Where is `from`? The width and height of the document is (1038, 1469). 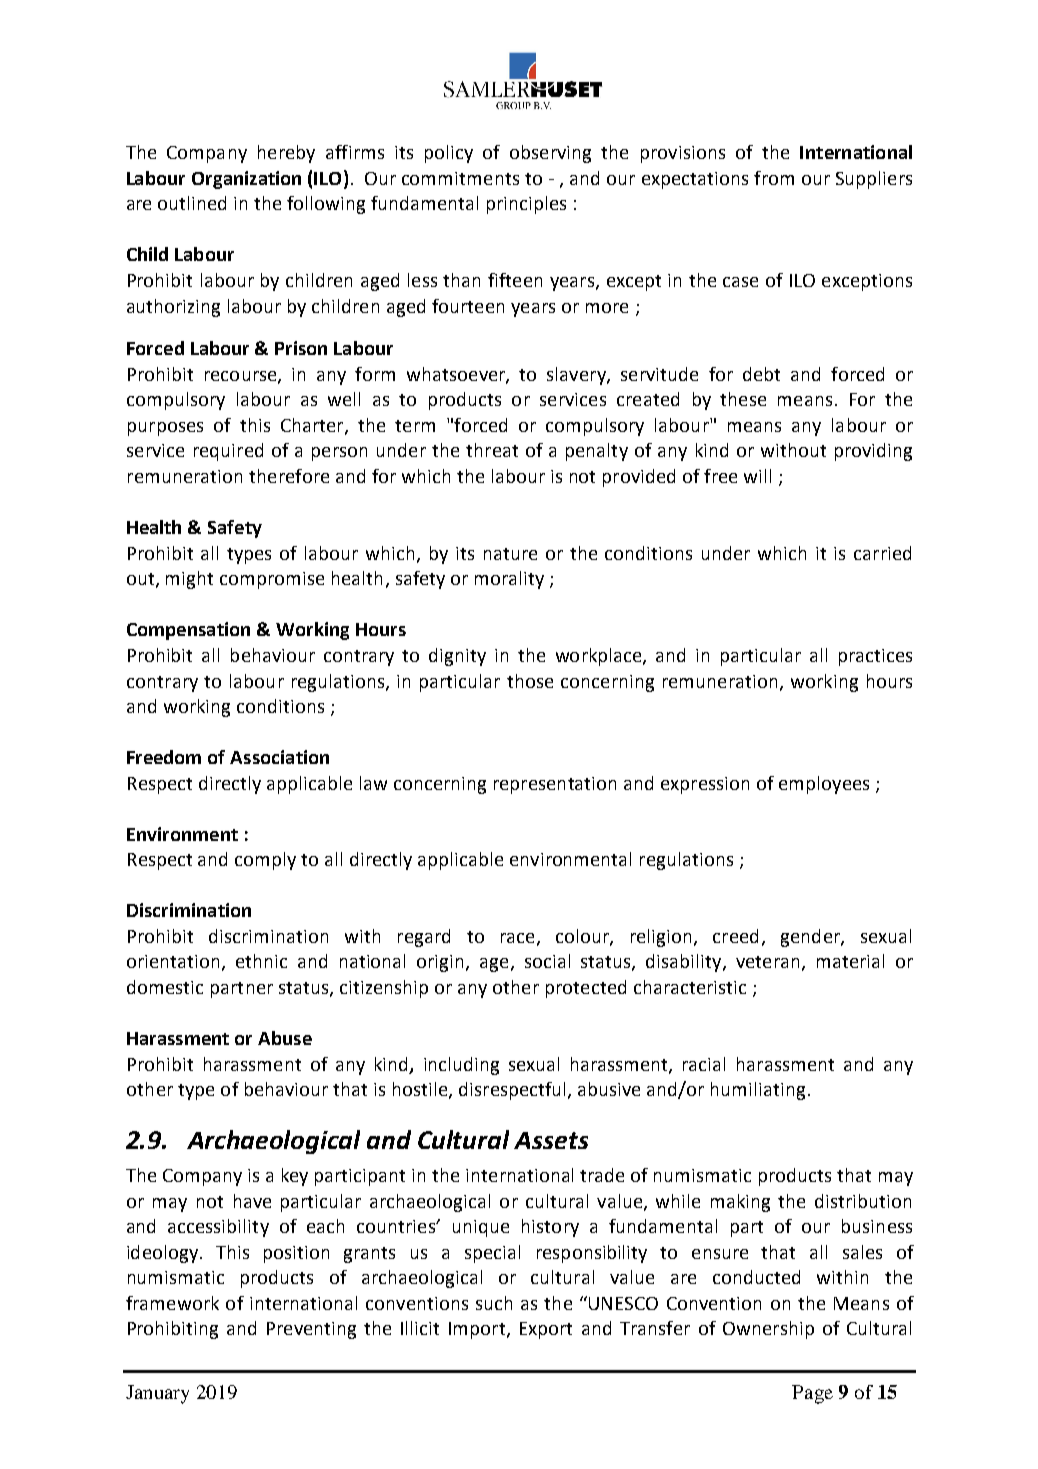 from is located at coordinates (774, 178).
